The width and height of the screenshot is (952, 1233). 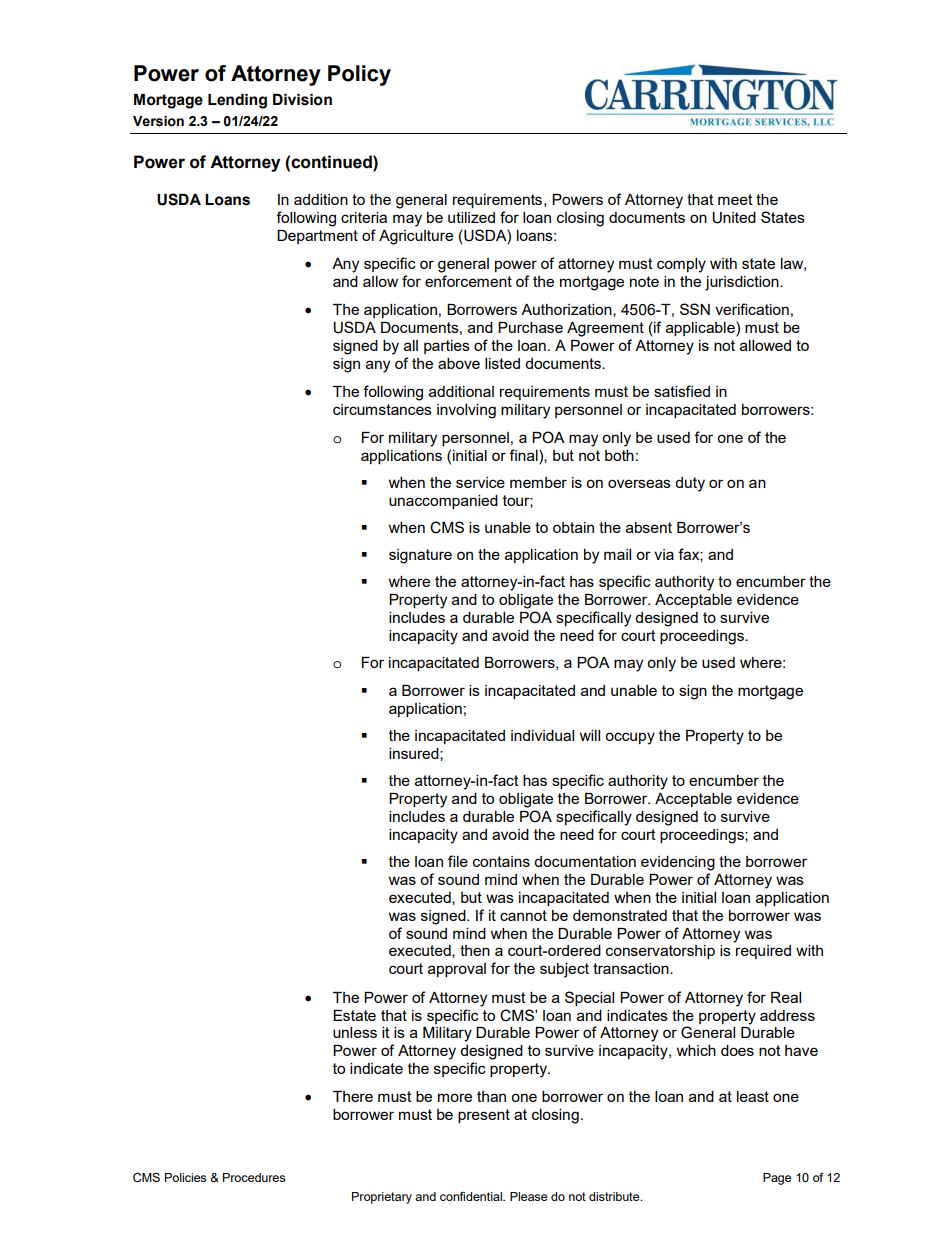 What do you see at coordinates (682, 391) in the screenshot?
I see `satisfied` at bounding box center [682, 391].
